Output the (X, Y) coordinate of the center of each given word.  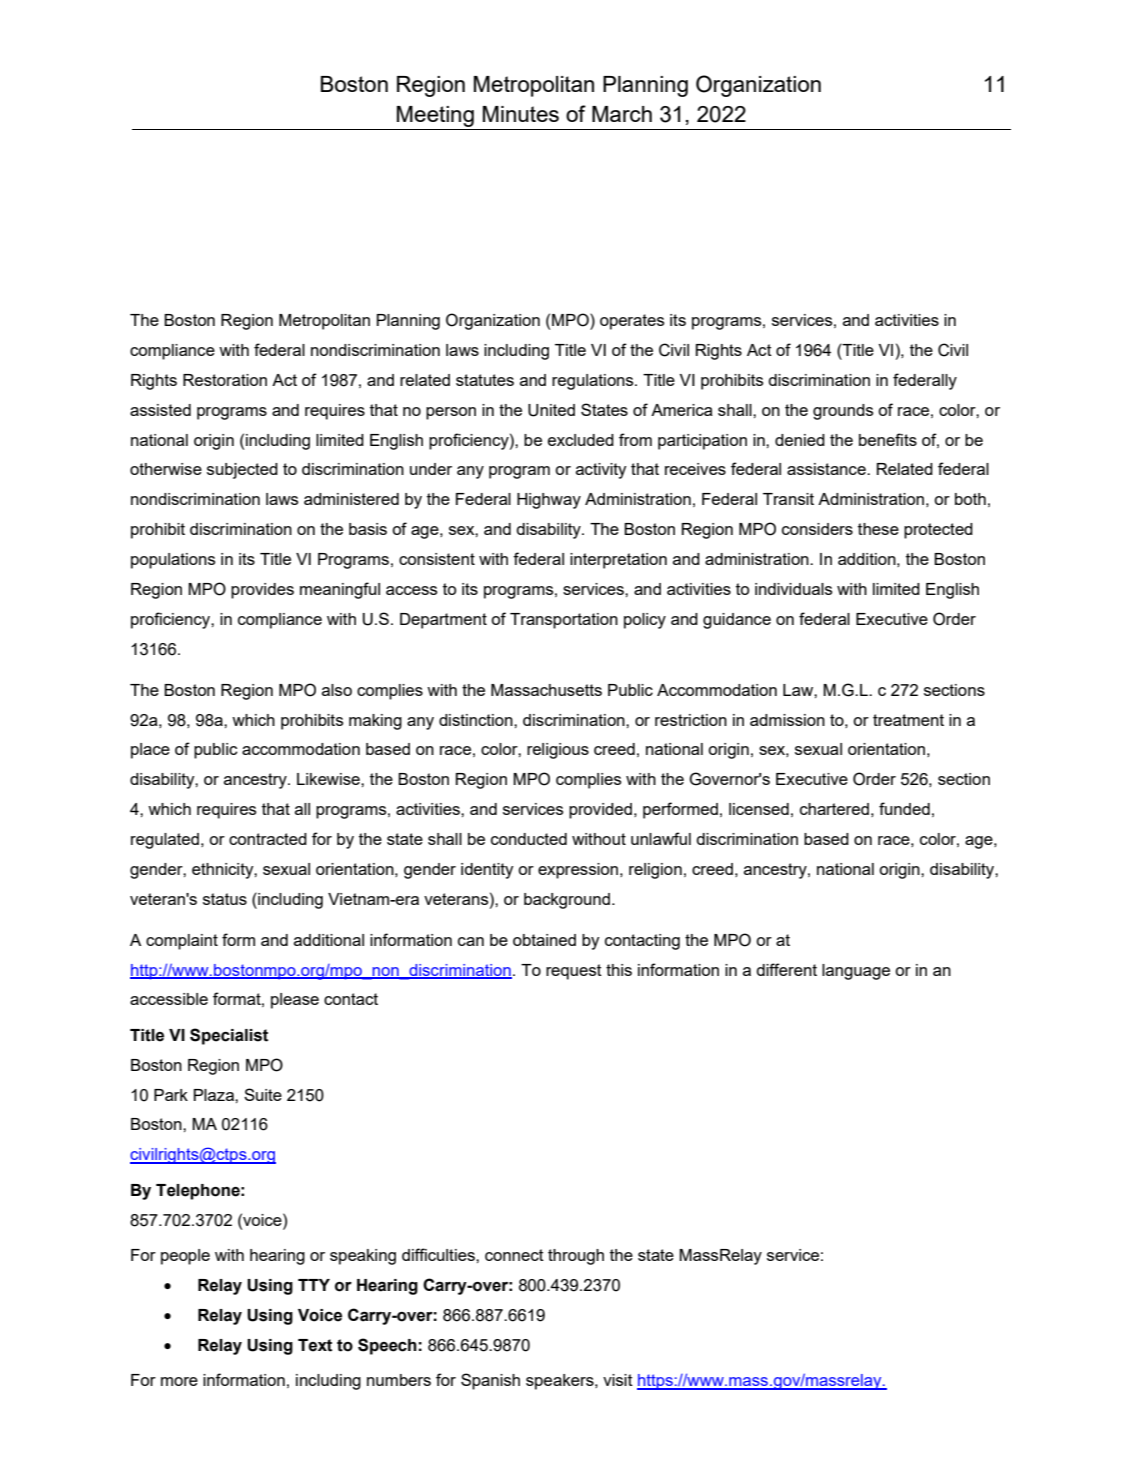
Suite (263, 1094)
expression (579, 871)
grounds (843, 412)
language (856, 972)
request (574, 972)
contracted (268, 839)
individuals (793, 589)
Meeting (435, 116)
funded (904, 808)
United (551, 410)
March (622, 114)
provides (262, 591)
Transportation (564, 621)
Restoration (225, 380)
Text (315, 1345)
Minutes (521, 114)
